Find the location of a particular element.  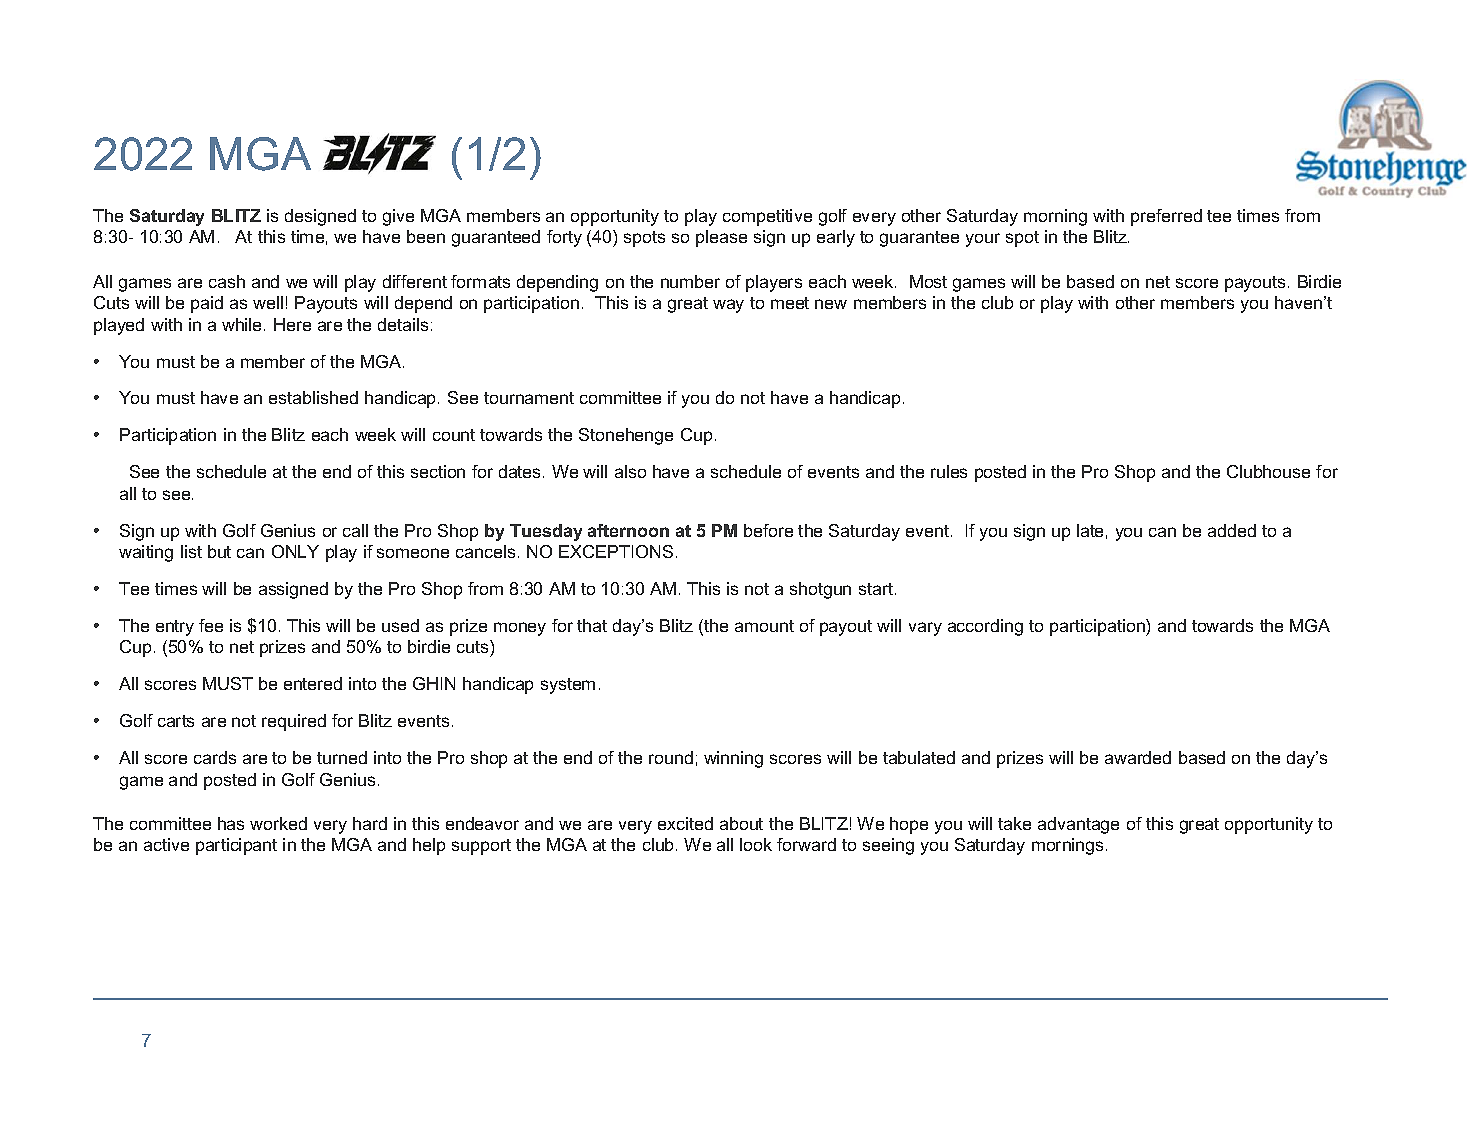

preferred is located at coordinates (1166, 217).
